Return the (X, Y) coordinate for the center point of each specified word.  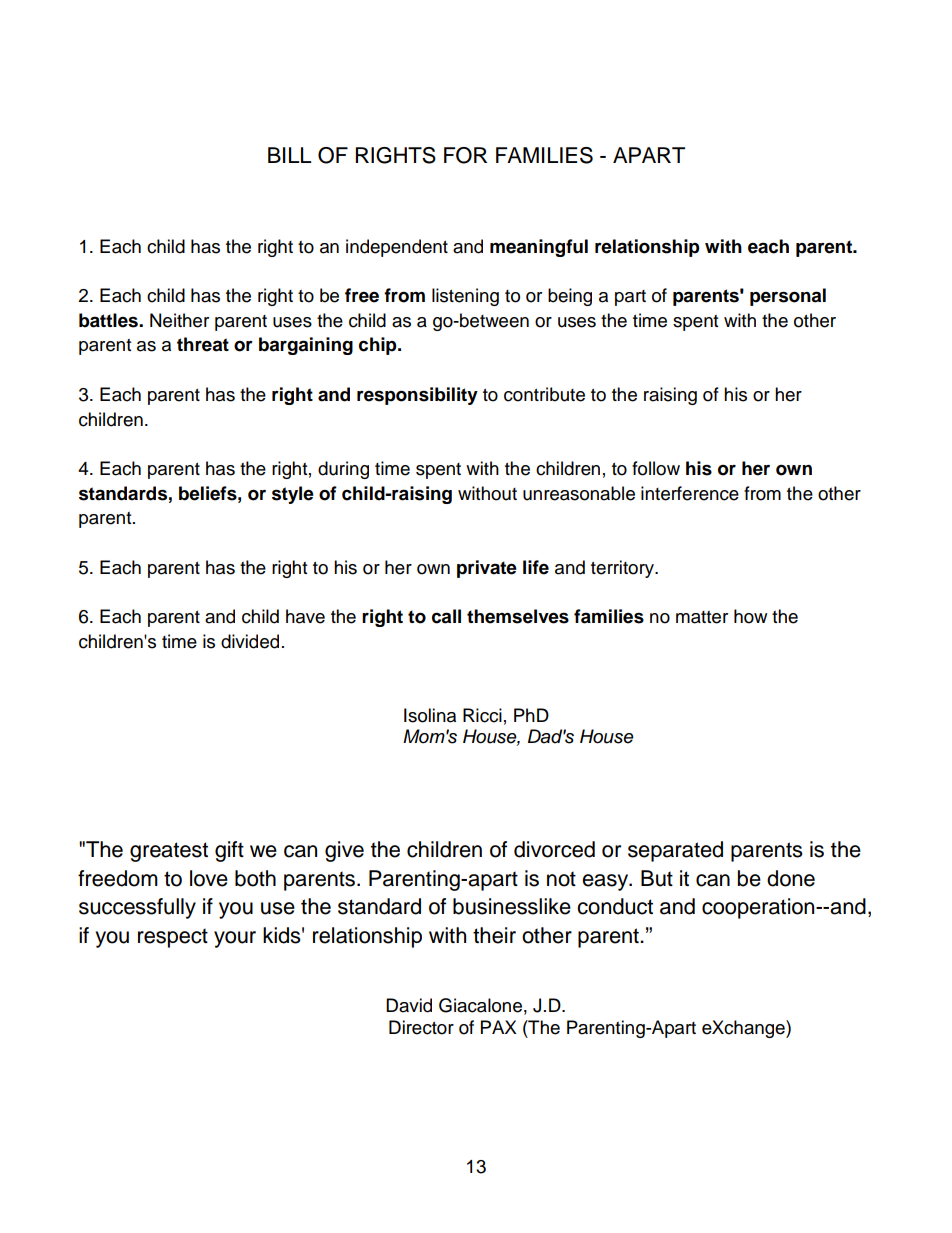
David (409, 1005)
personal (788, 297)
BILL (289, 155)
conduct (615, 906)
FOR (465, 155)
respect (173, 938)
